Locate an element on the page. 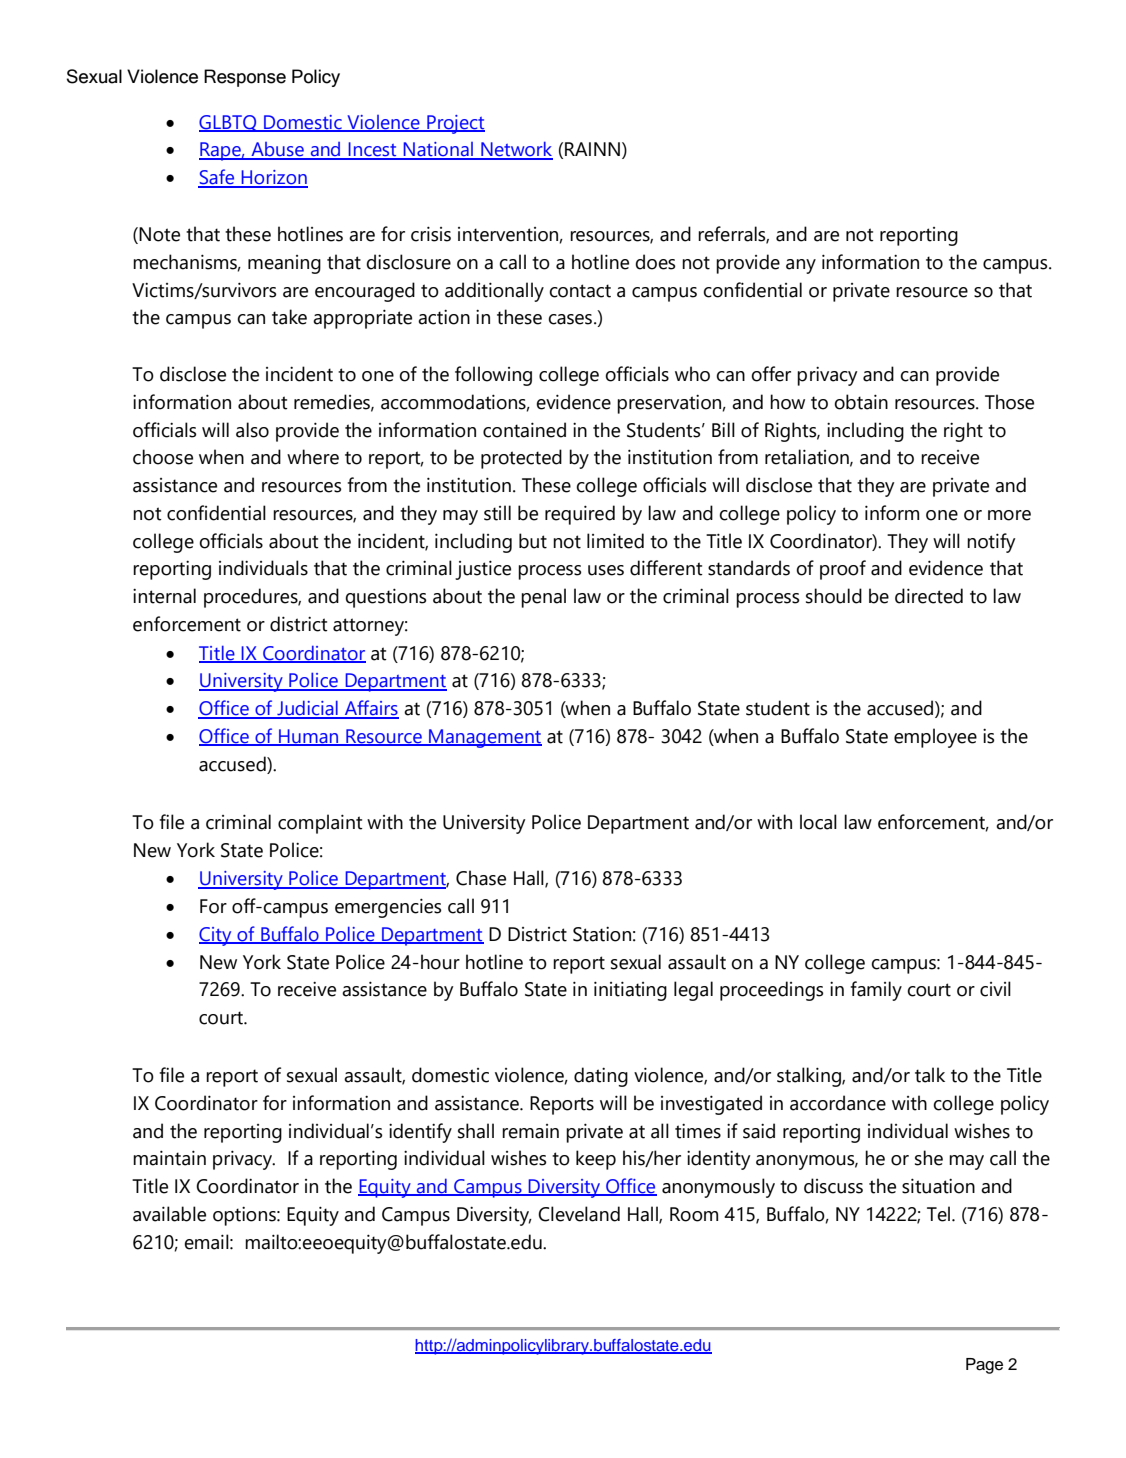 This image has height=1458, width=1126. employee is located at coordinates (935, 738).
